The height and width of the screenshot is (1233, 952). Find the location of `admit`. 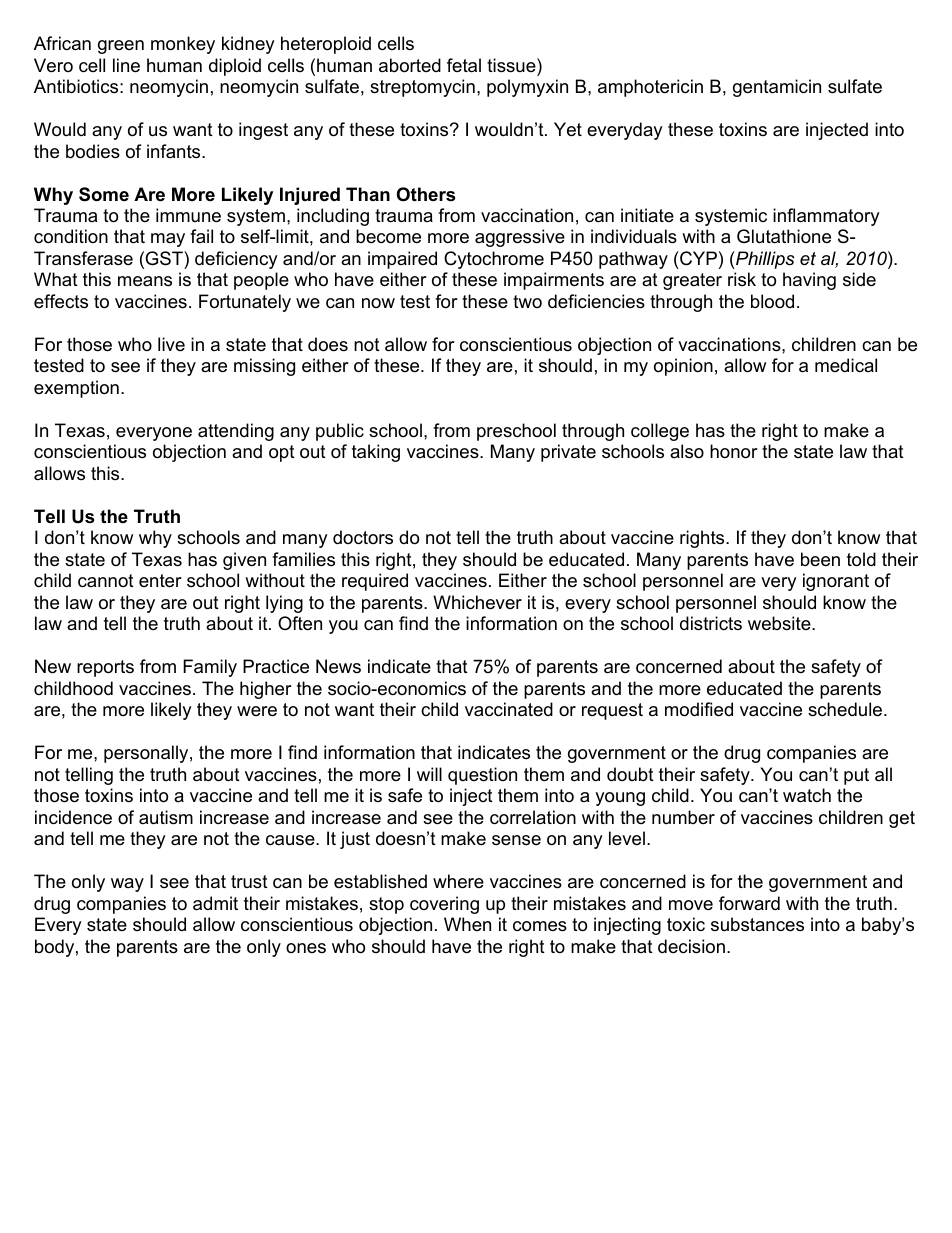

admit is located at coordinates (215, 903).
